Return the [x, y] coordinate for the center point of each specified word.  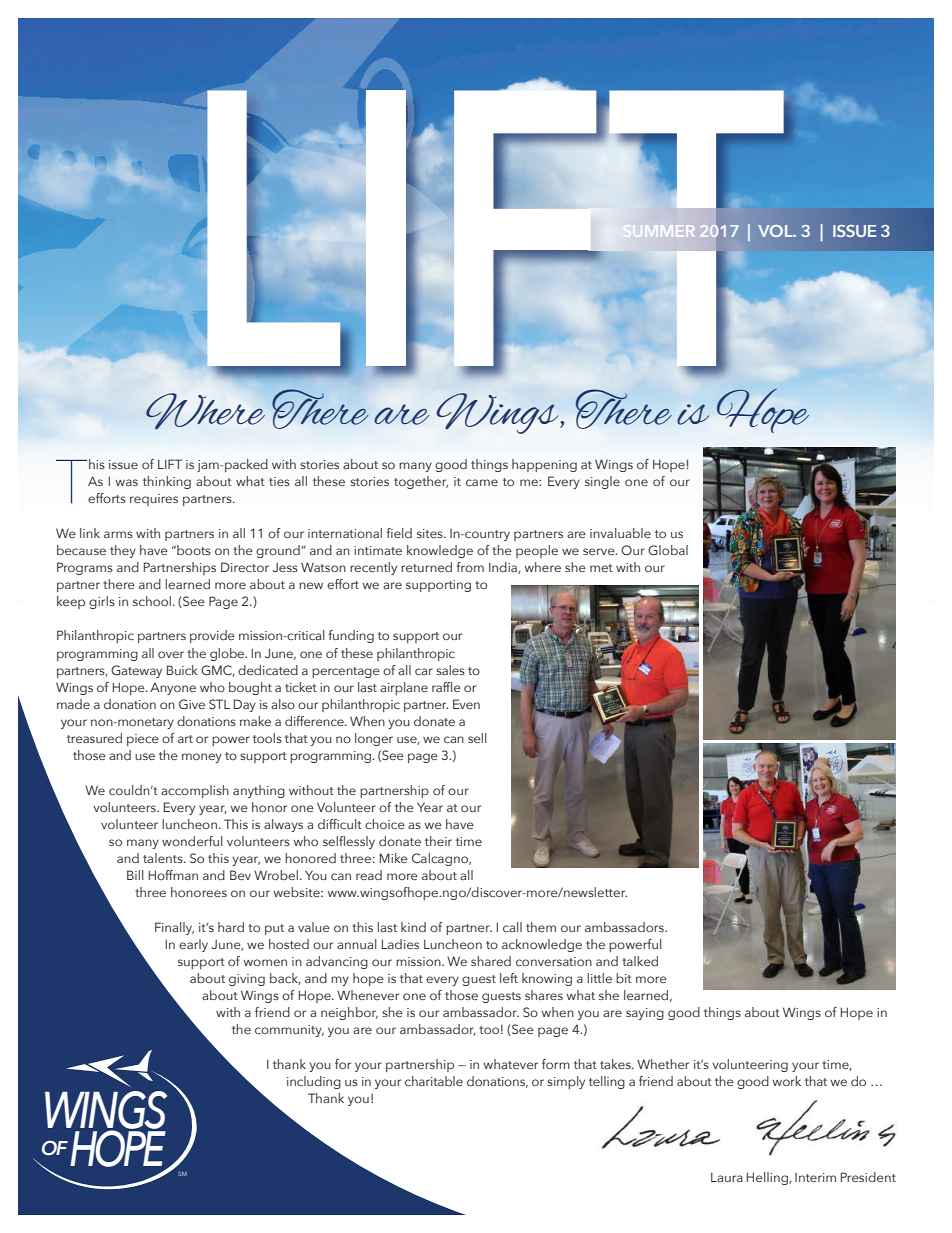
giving [247, 980]
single [602, 482]
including [314, 1082]
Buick [182, 670]
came [482, 482]
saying [645, 1014]
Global [668, 550]
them [541, 927]
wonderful [192, 841]
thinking [167, 482]
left [509, 978]
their [438, 841]
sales [450, 670]
